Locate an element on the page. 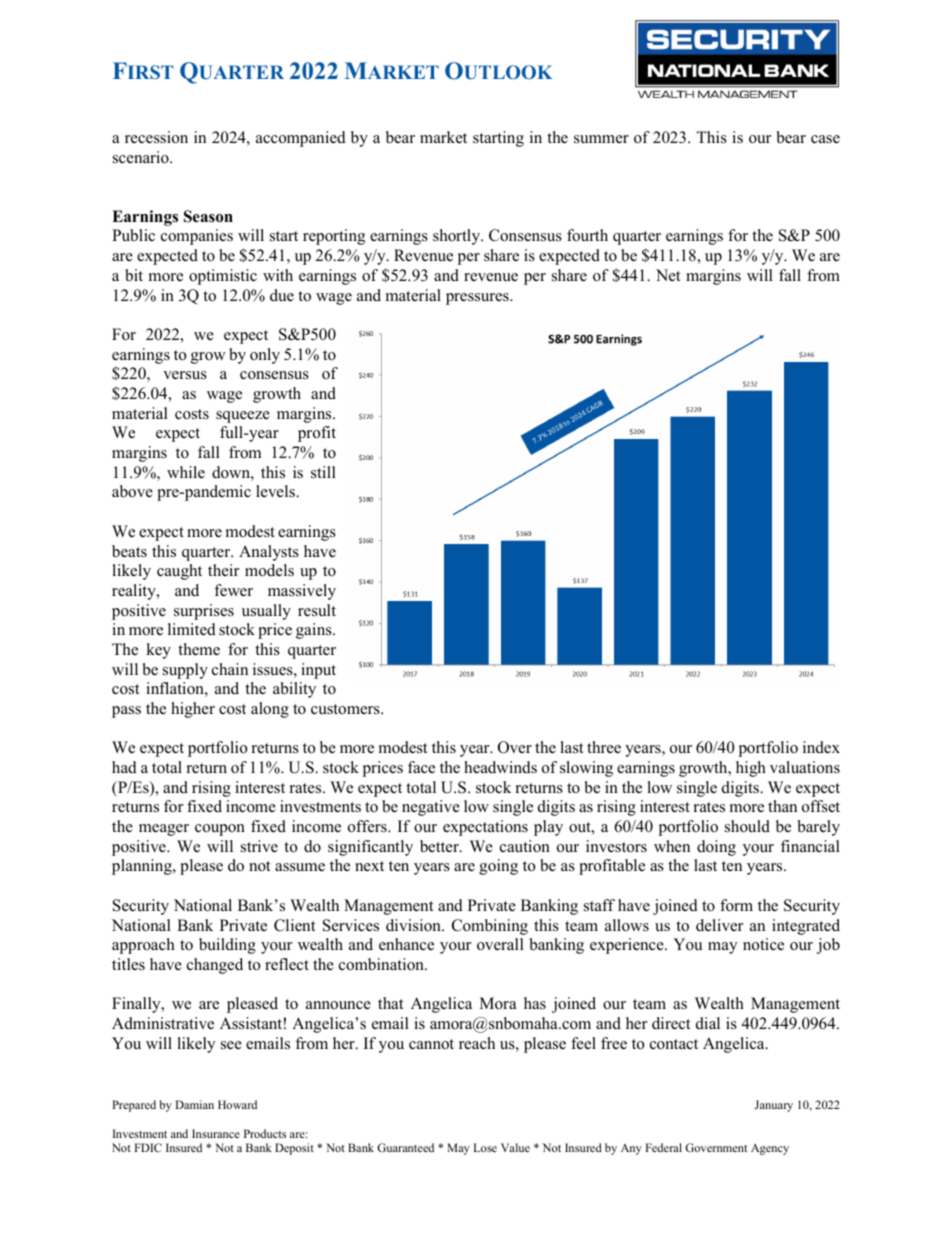 Image resolution: width=952 pixels, height=1233 pixels. form is located at coordinates (736, 905).
